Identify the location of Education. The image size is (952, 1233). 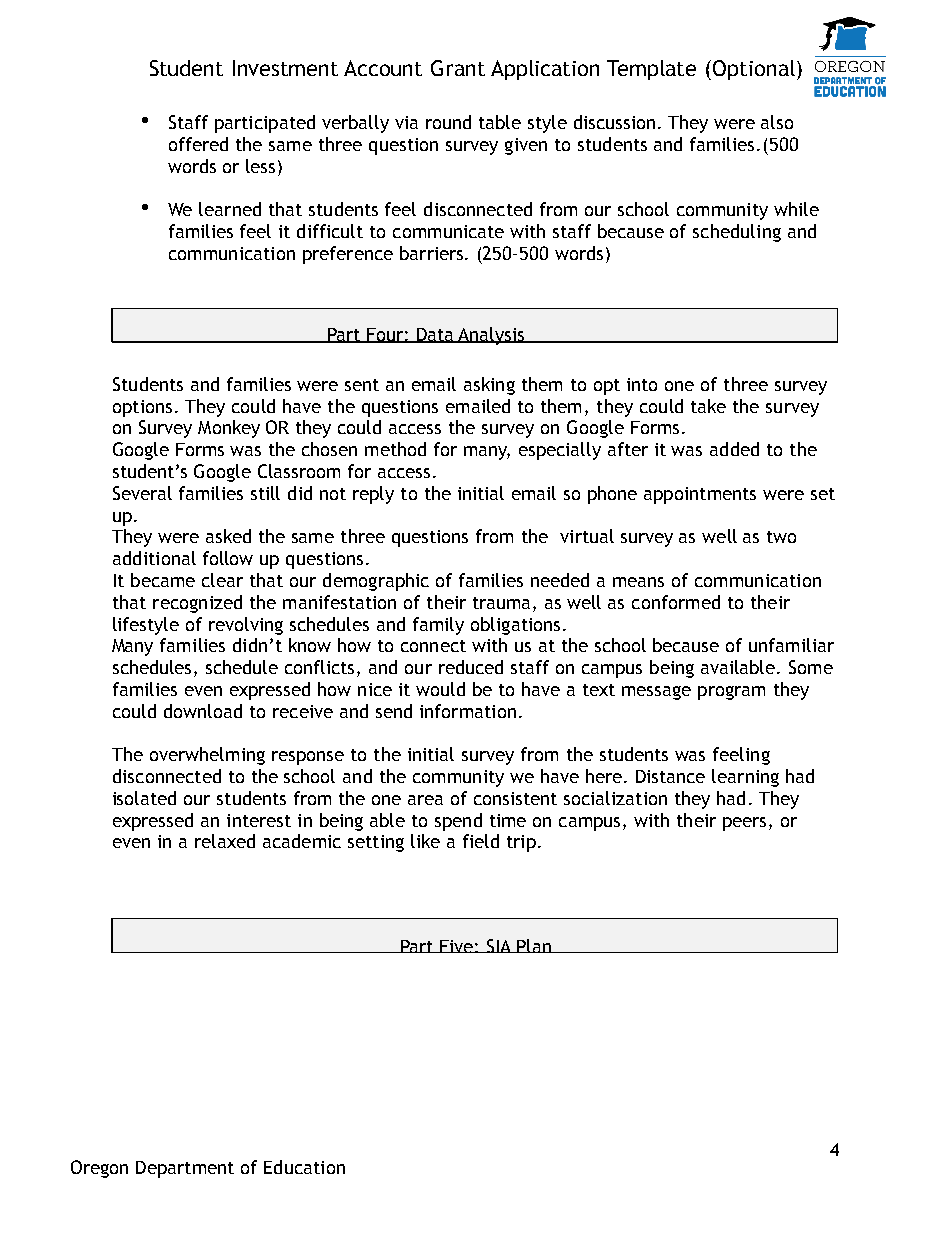
(304, 1167).
